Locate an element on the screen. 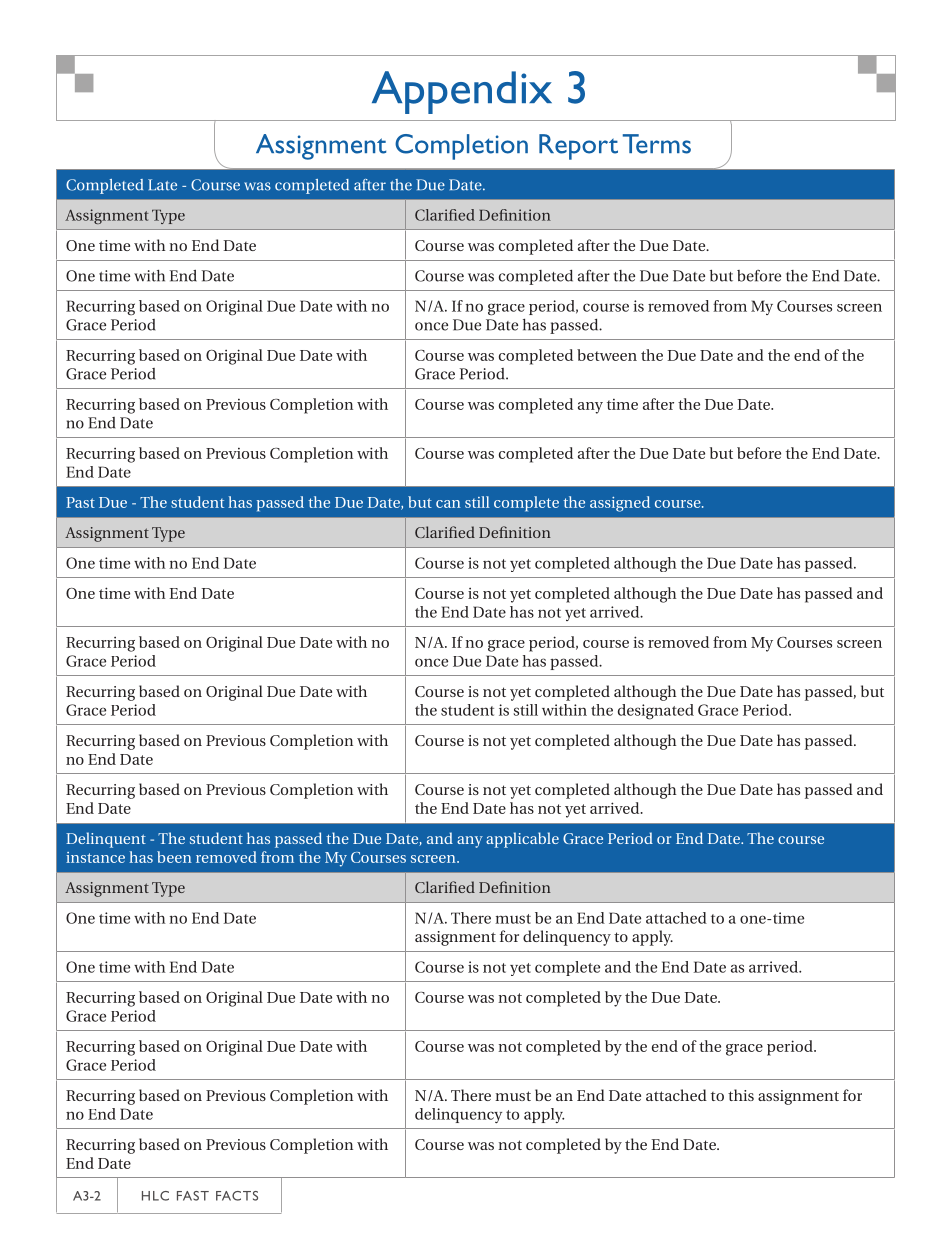  Past is located at coordinates (80, 502).
